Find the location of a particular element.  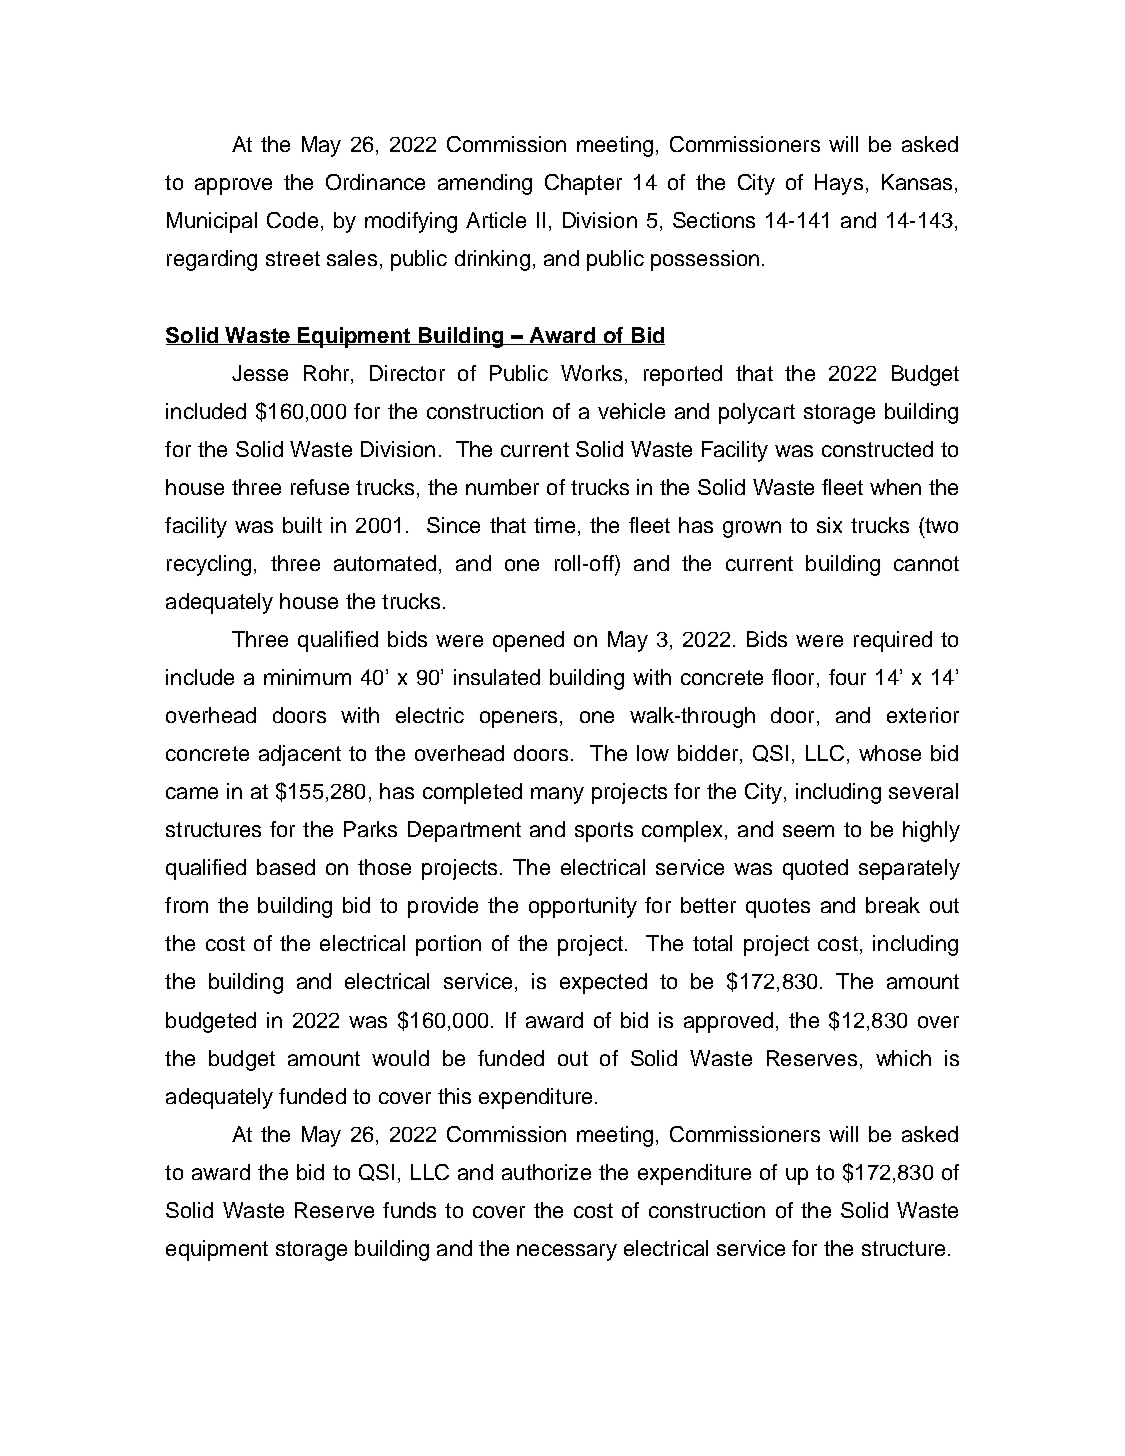

opportunity is located at coordinates (583, 907).
